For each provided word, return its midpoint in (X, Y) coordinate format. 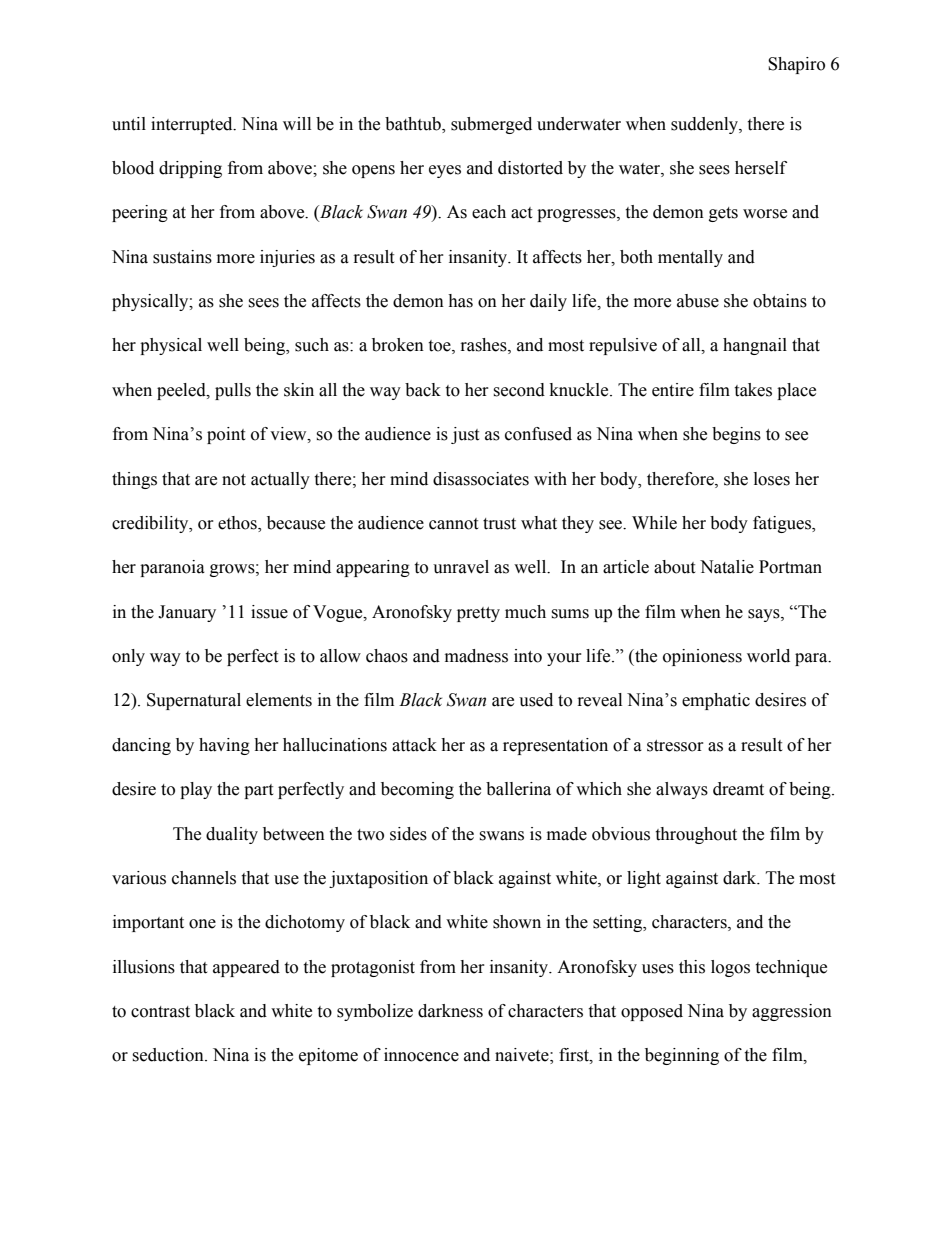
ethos (238, 524)
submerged (491, 125)
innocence (421, 1055)
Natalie (727, 567)
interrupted (193, 125)
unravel (461, 567)
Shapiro (796, 65)
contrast (160, 1012)
